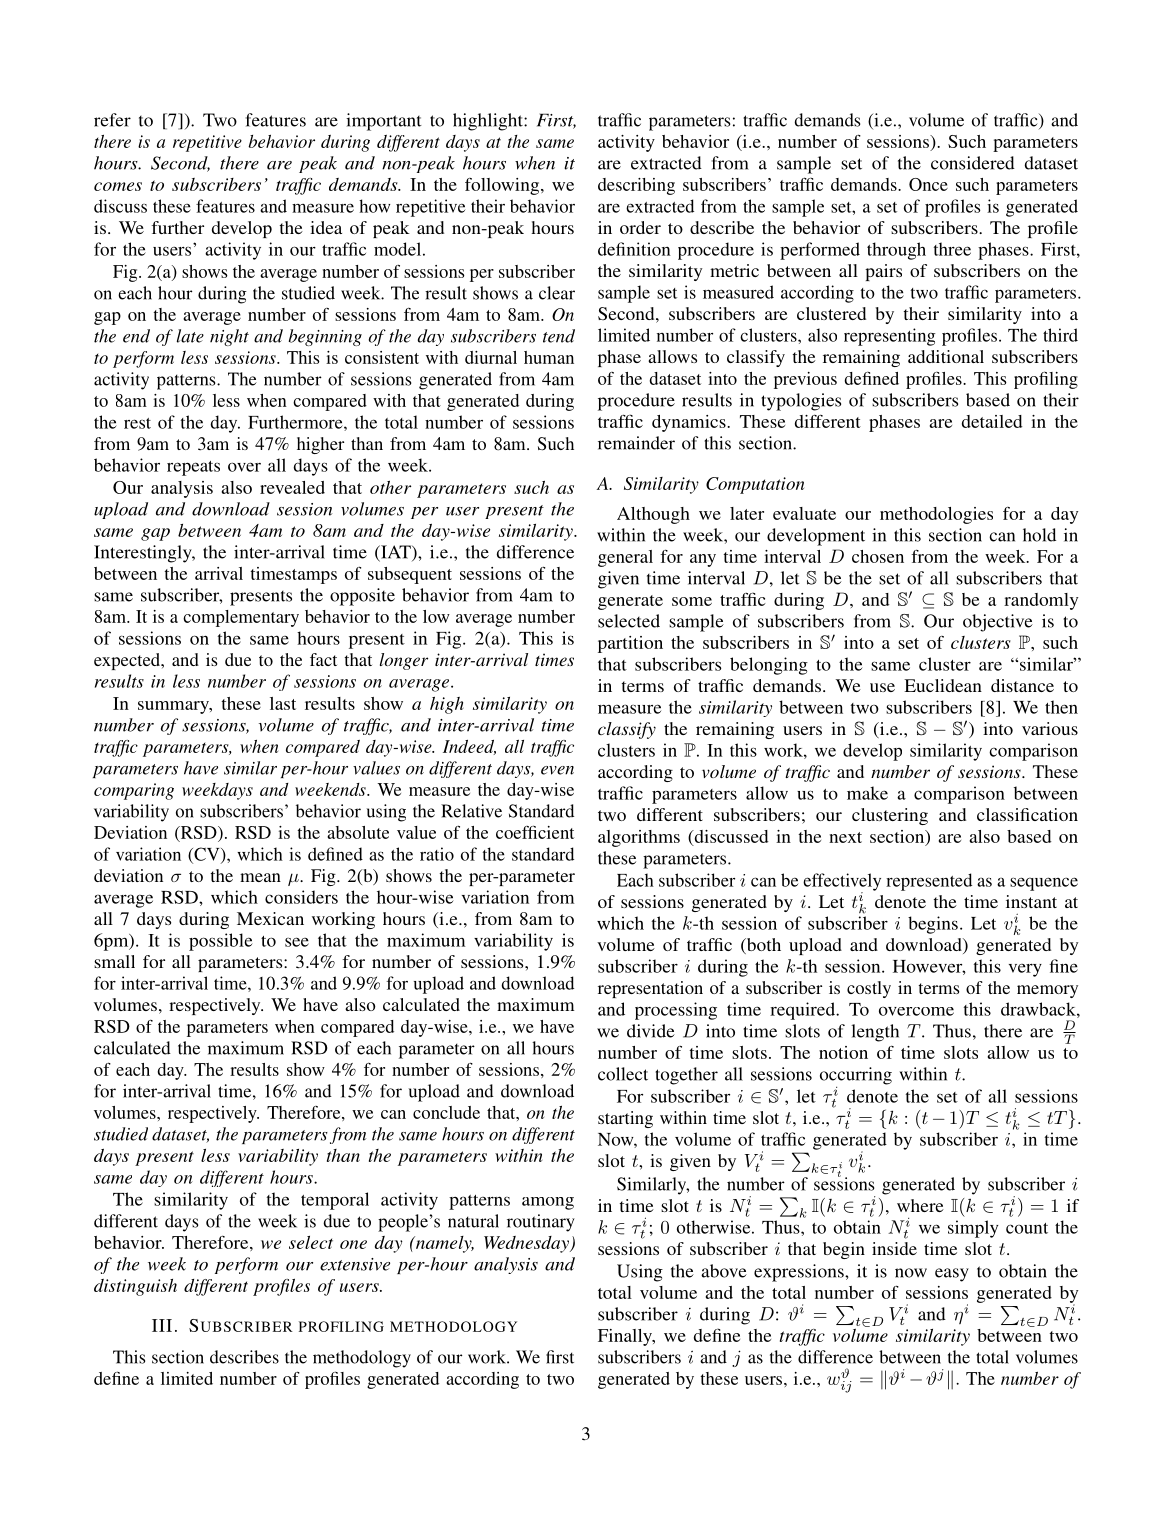 The image size is (1172, 1516). What do you see at coordinates (283, 703) in the document?
I see `last` at bounding box center [283, 703].
